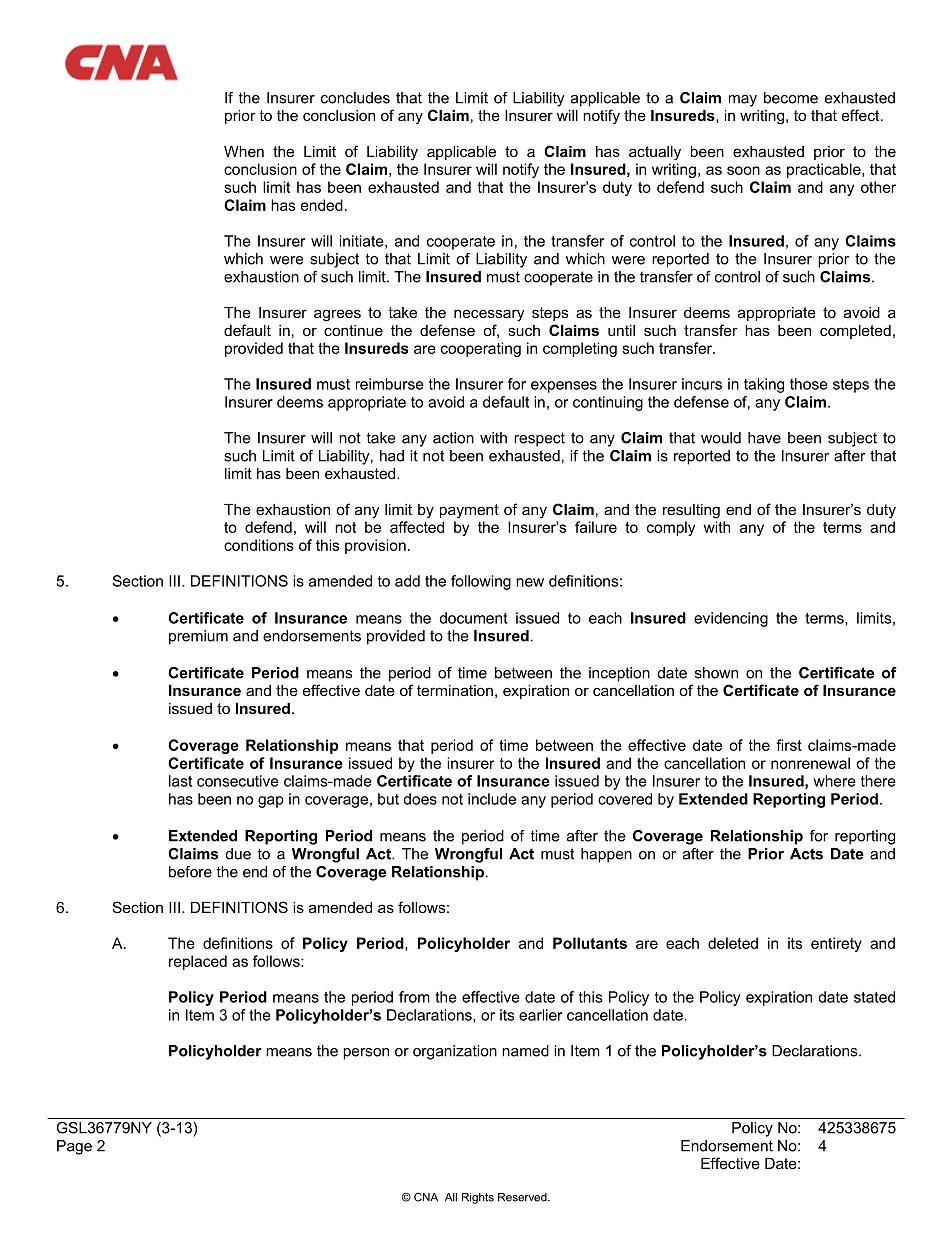 The width and height of the image is (952, 1233). I want to click on cooperating, so click(481, 349).
